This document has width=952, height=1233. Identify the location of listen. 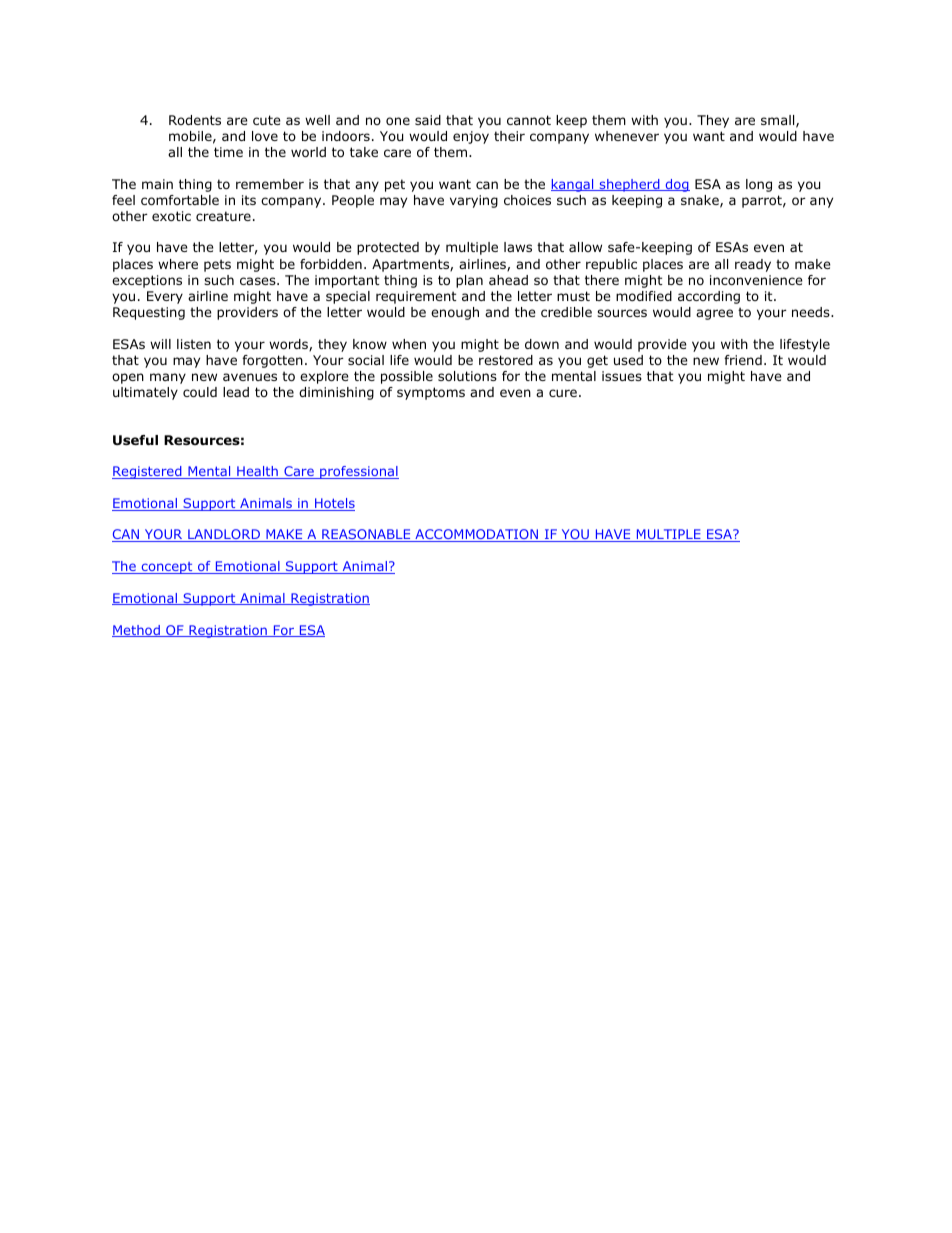
(194, 344).
